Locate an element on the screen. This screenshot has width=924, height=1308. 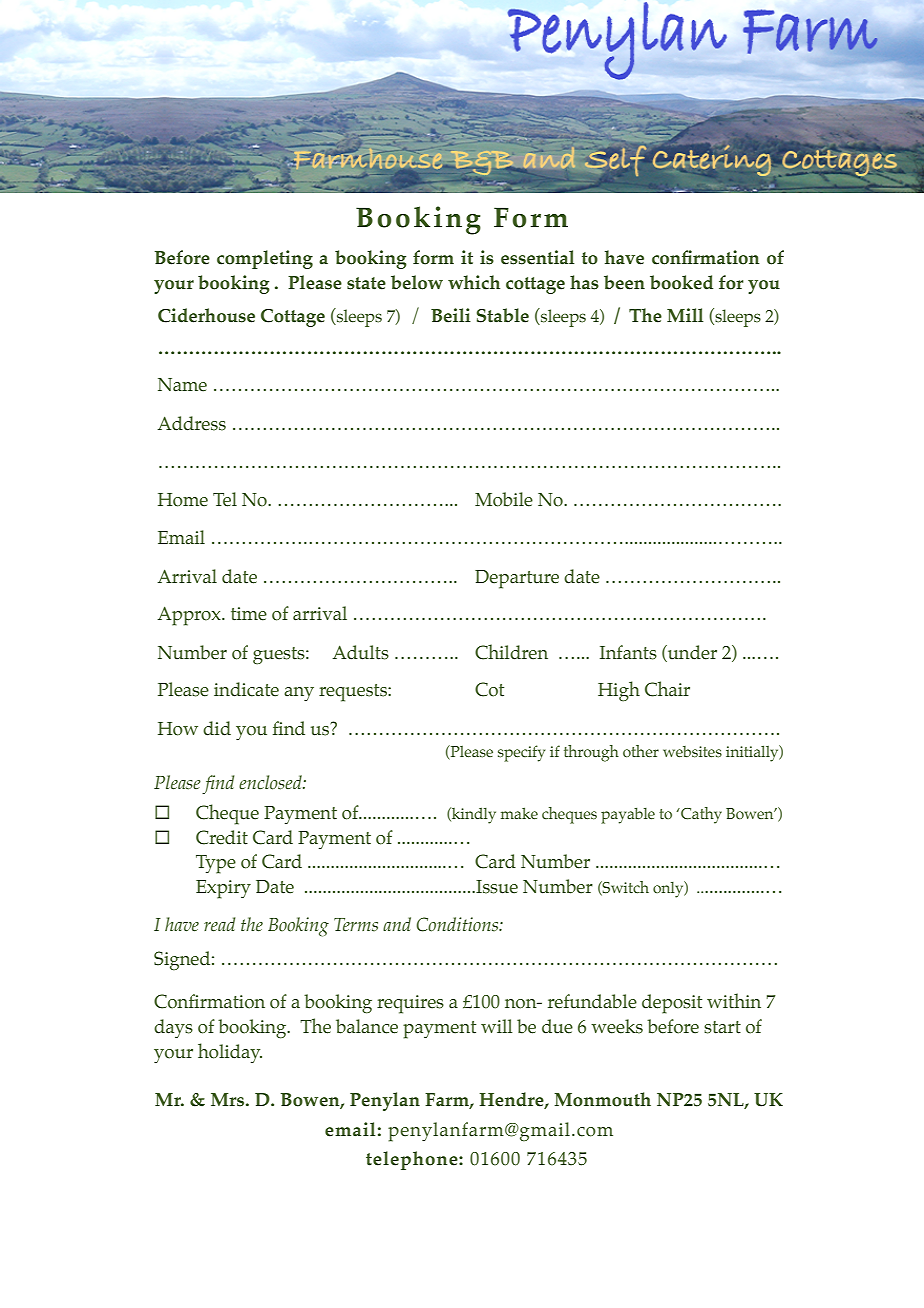
Address is located at coordinates (191, 423).
